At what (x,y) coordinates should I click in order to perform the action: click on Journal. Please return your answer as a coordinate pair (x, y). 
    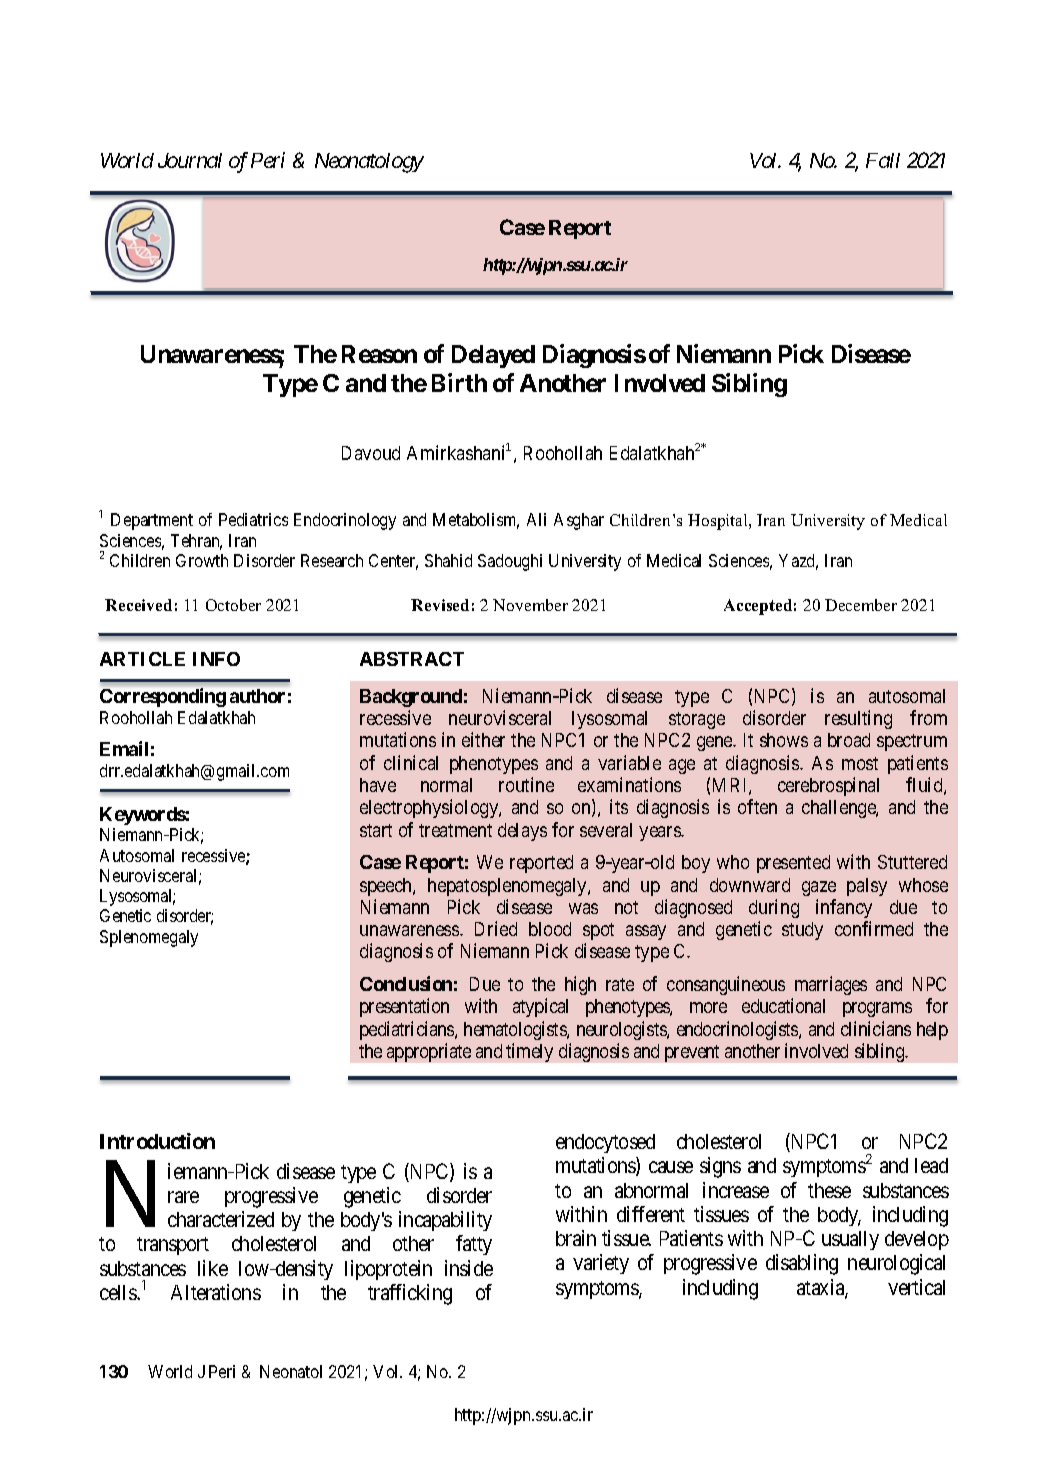
    Looking at the image, I should click on (190, 160).
